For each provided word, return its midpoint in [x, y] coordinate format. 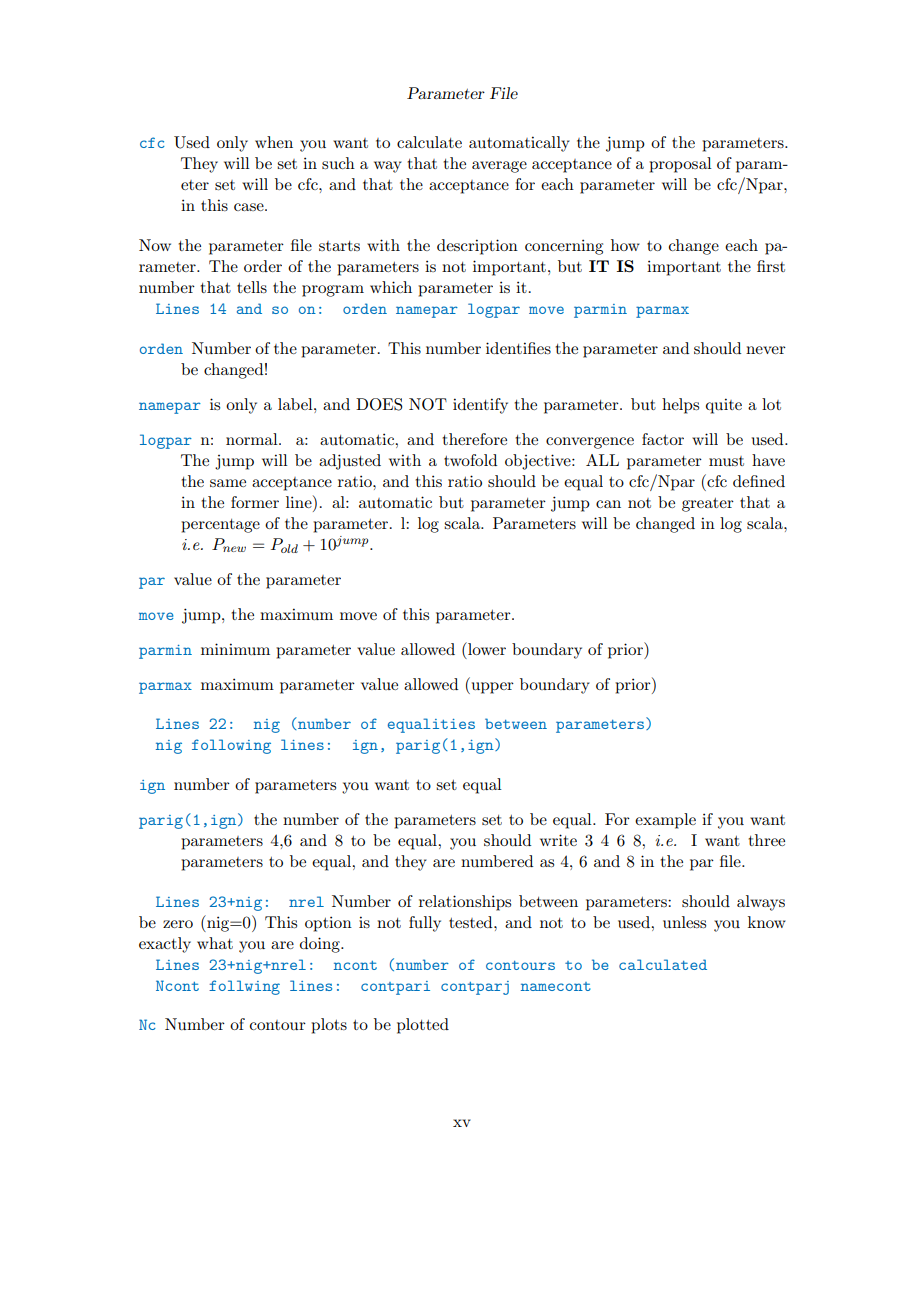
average [499, 167]
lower [486, 648]
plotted [423, 1026]
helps [680, 406]
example [665, 821]
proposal [680, 165]
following [231, 746]
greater [708, 505]
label [296, 404]
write [558, 840]
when [274, 142]
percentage [220, 526]
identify [480, 406]
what [215, 943]
